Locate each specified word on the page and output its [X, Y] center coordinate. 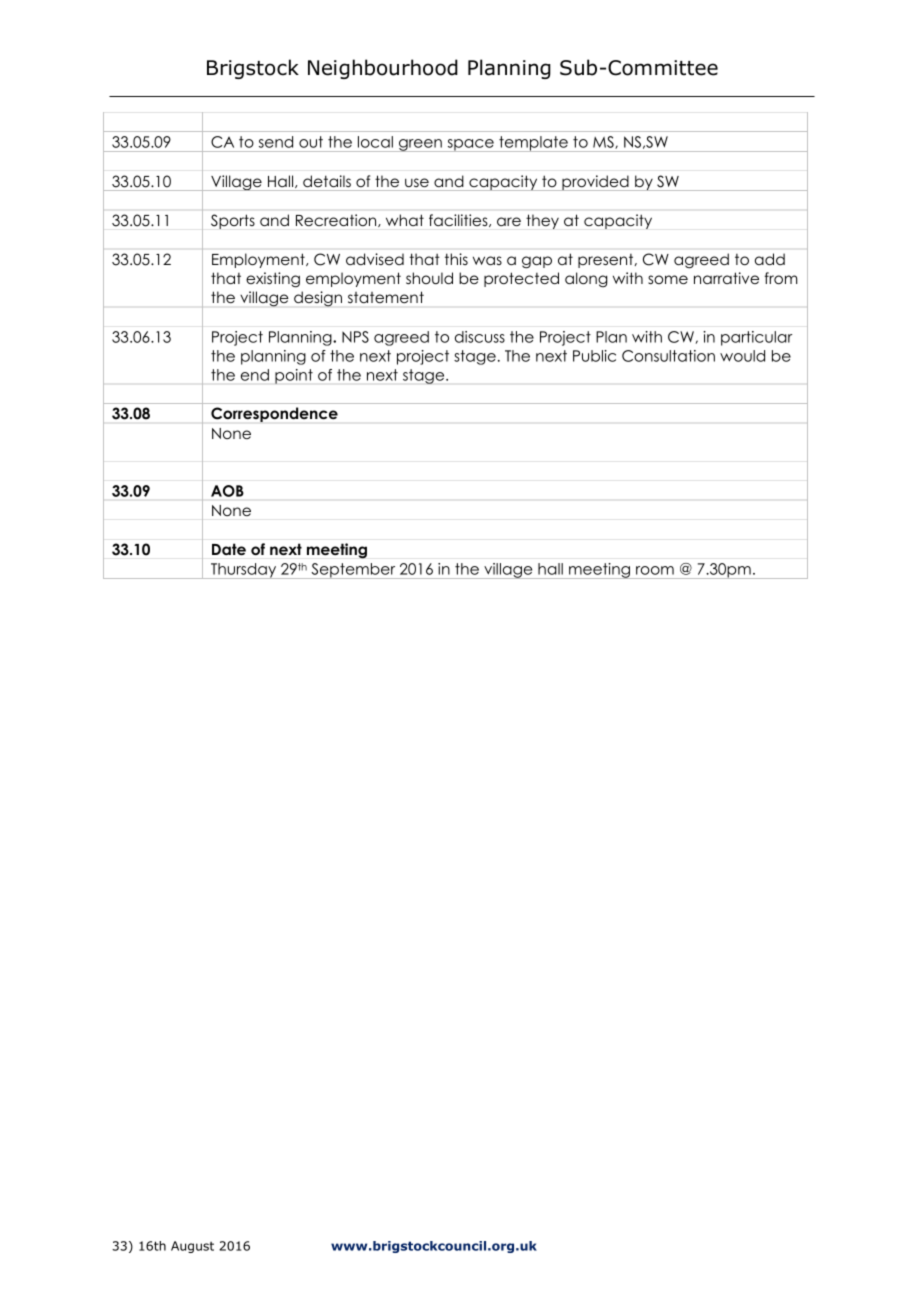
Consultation [668, 356]
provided [595, 183]
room [655, 570]
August [192, 1247]
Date [229, 549]
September [353, 571]
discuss [480, 337]
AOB [227, 491]
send [276, 142]
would [742, 356]
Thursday [244, 571]
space [470, 145]
